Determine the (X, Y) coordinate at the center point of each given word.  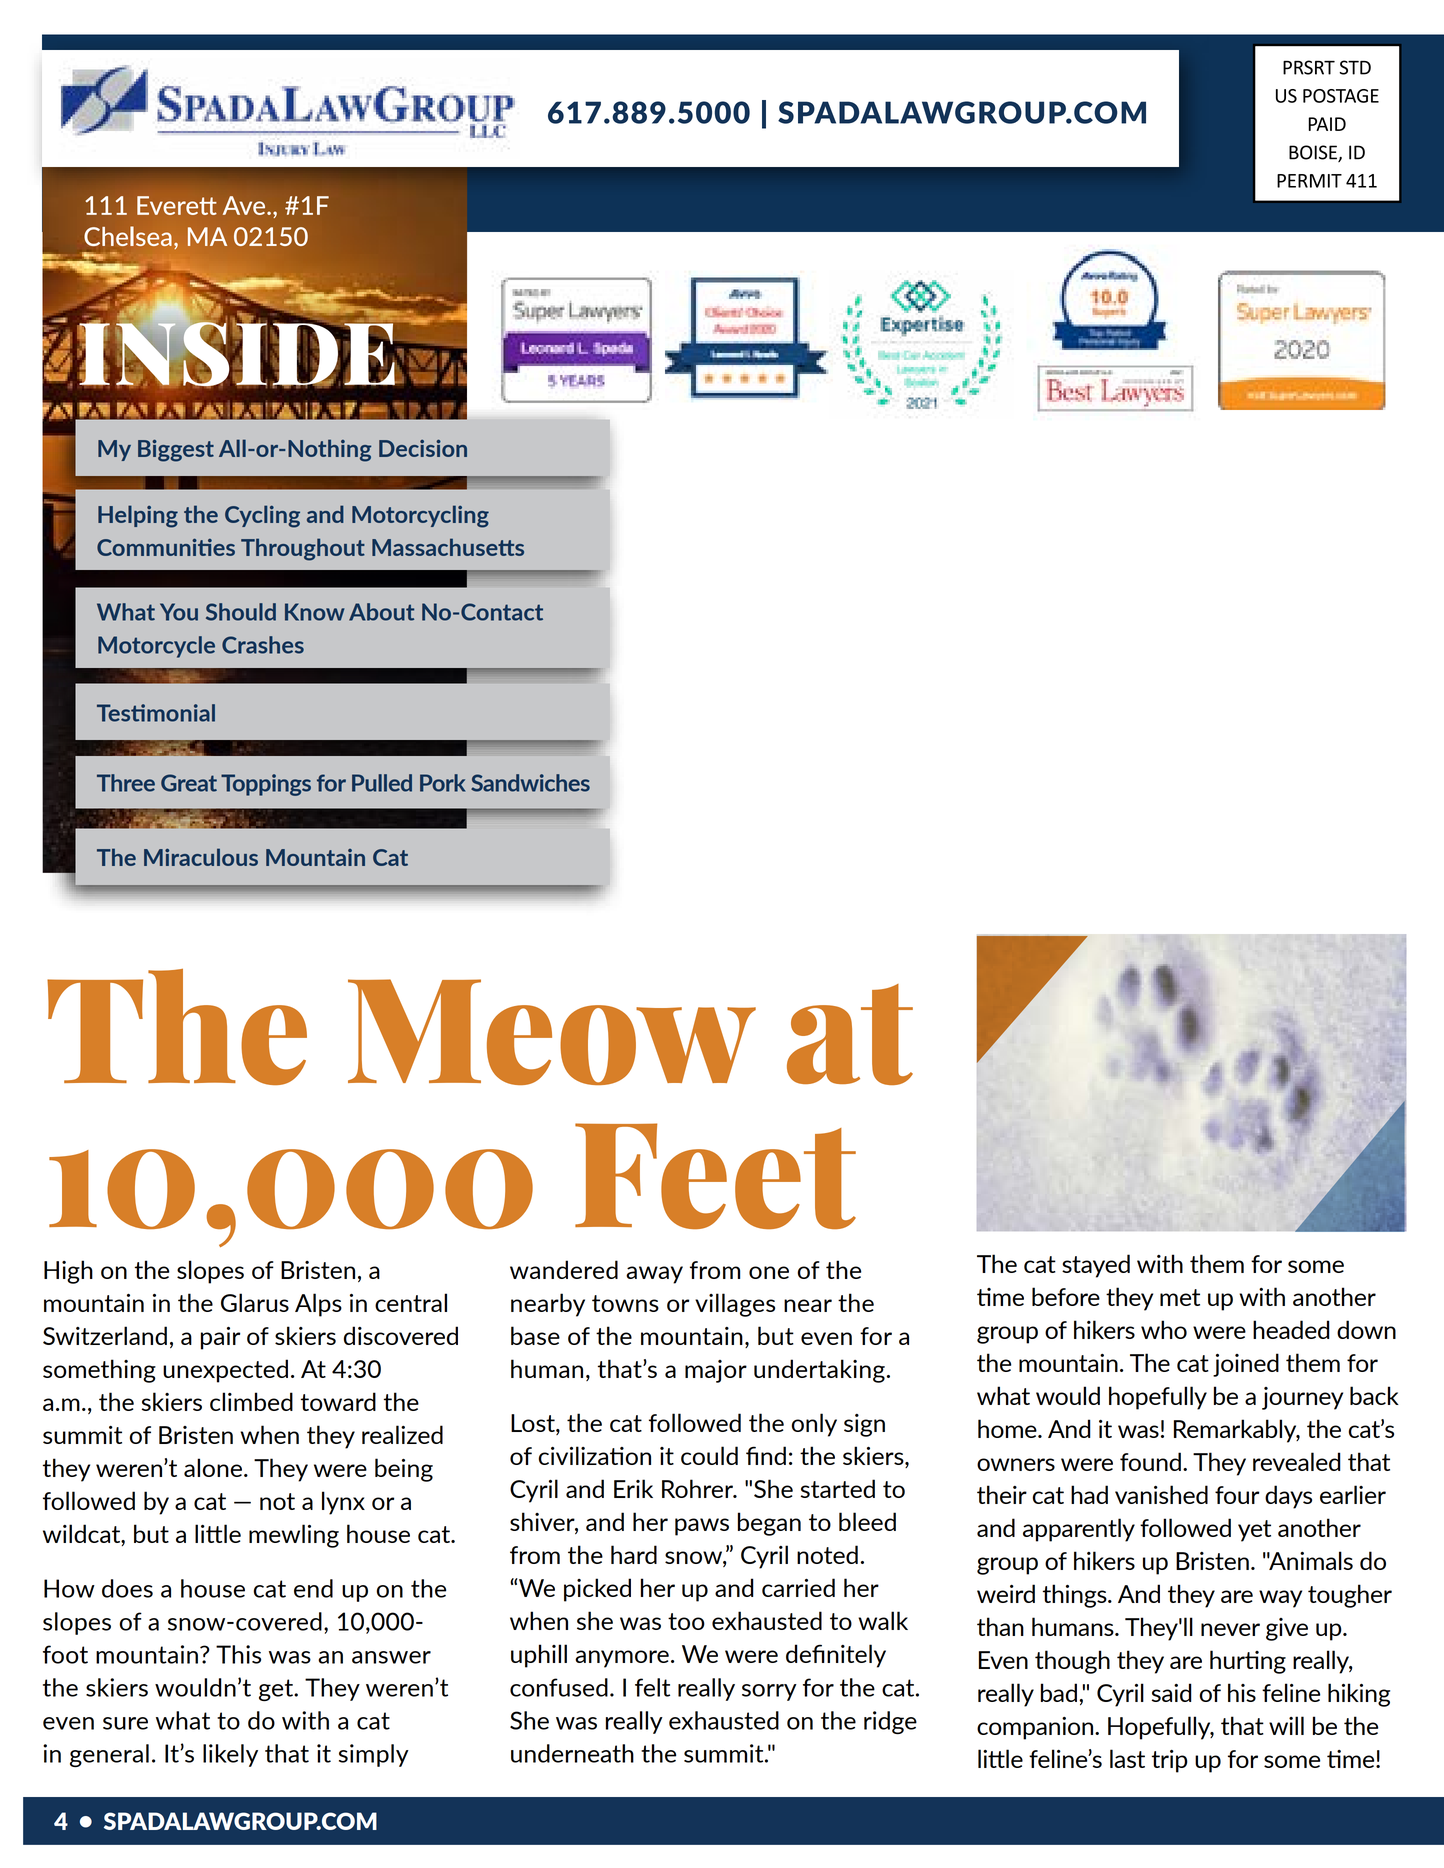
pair (220, 1338)
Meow (552, 1032)
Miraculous (201, 857)
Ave (245, 205)
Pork (442, 783)
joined (1246, 1365)
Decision (423, 448)
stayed (1096, 1266)
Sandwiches (530, 783)
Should (241, 612)
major (716, 1371)
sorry (769, 1692)
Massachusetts (448, 547)
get (277, 1690)
